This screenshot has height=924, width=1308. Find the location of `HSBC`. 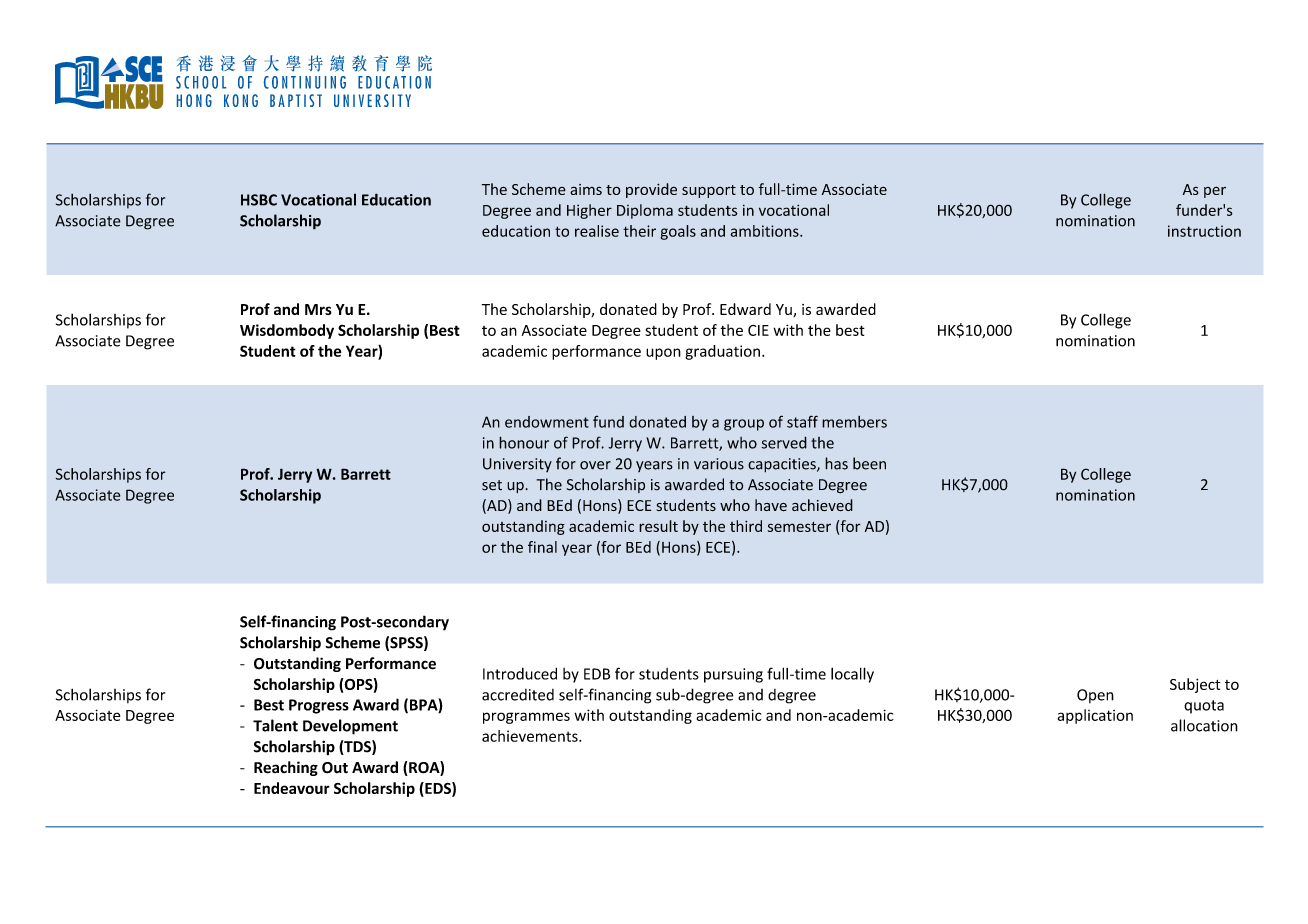

HSBC is located at coordinates (259, 200).
